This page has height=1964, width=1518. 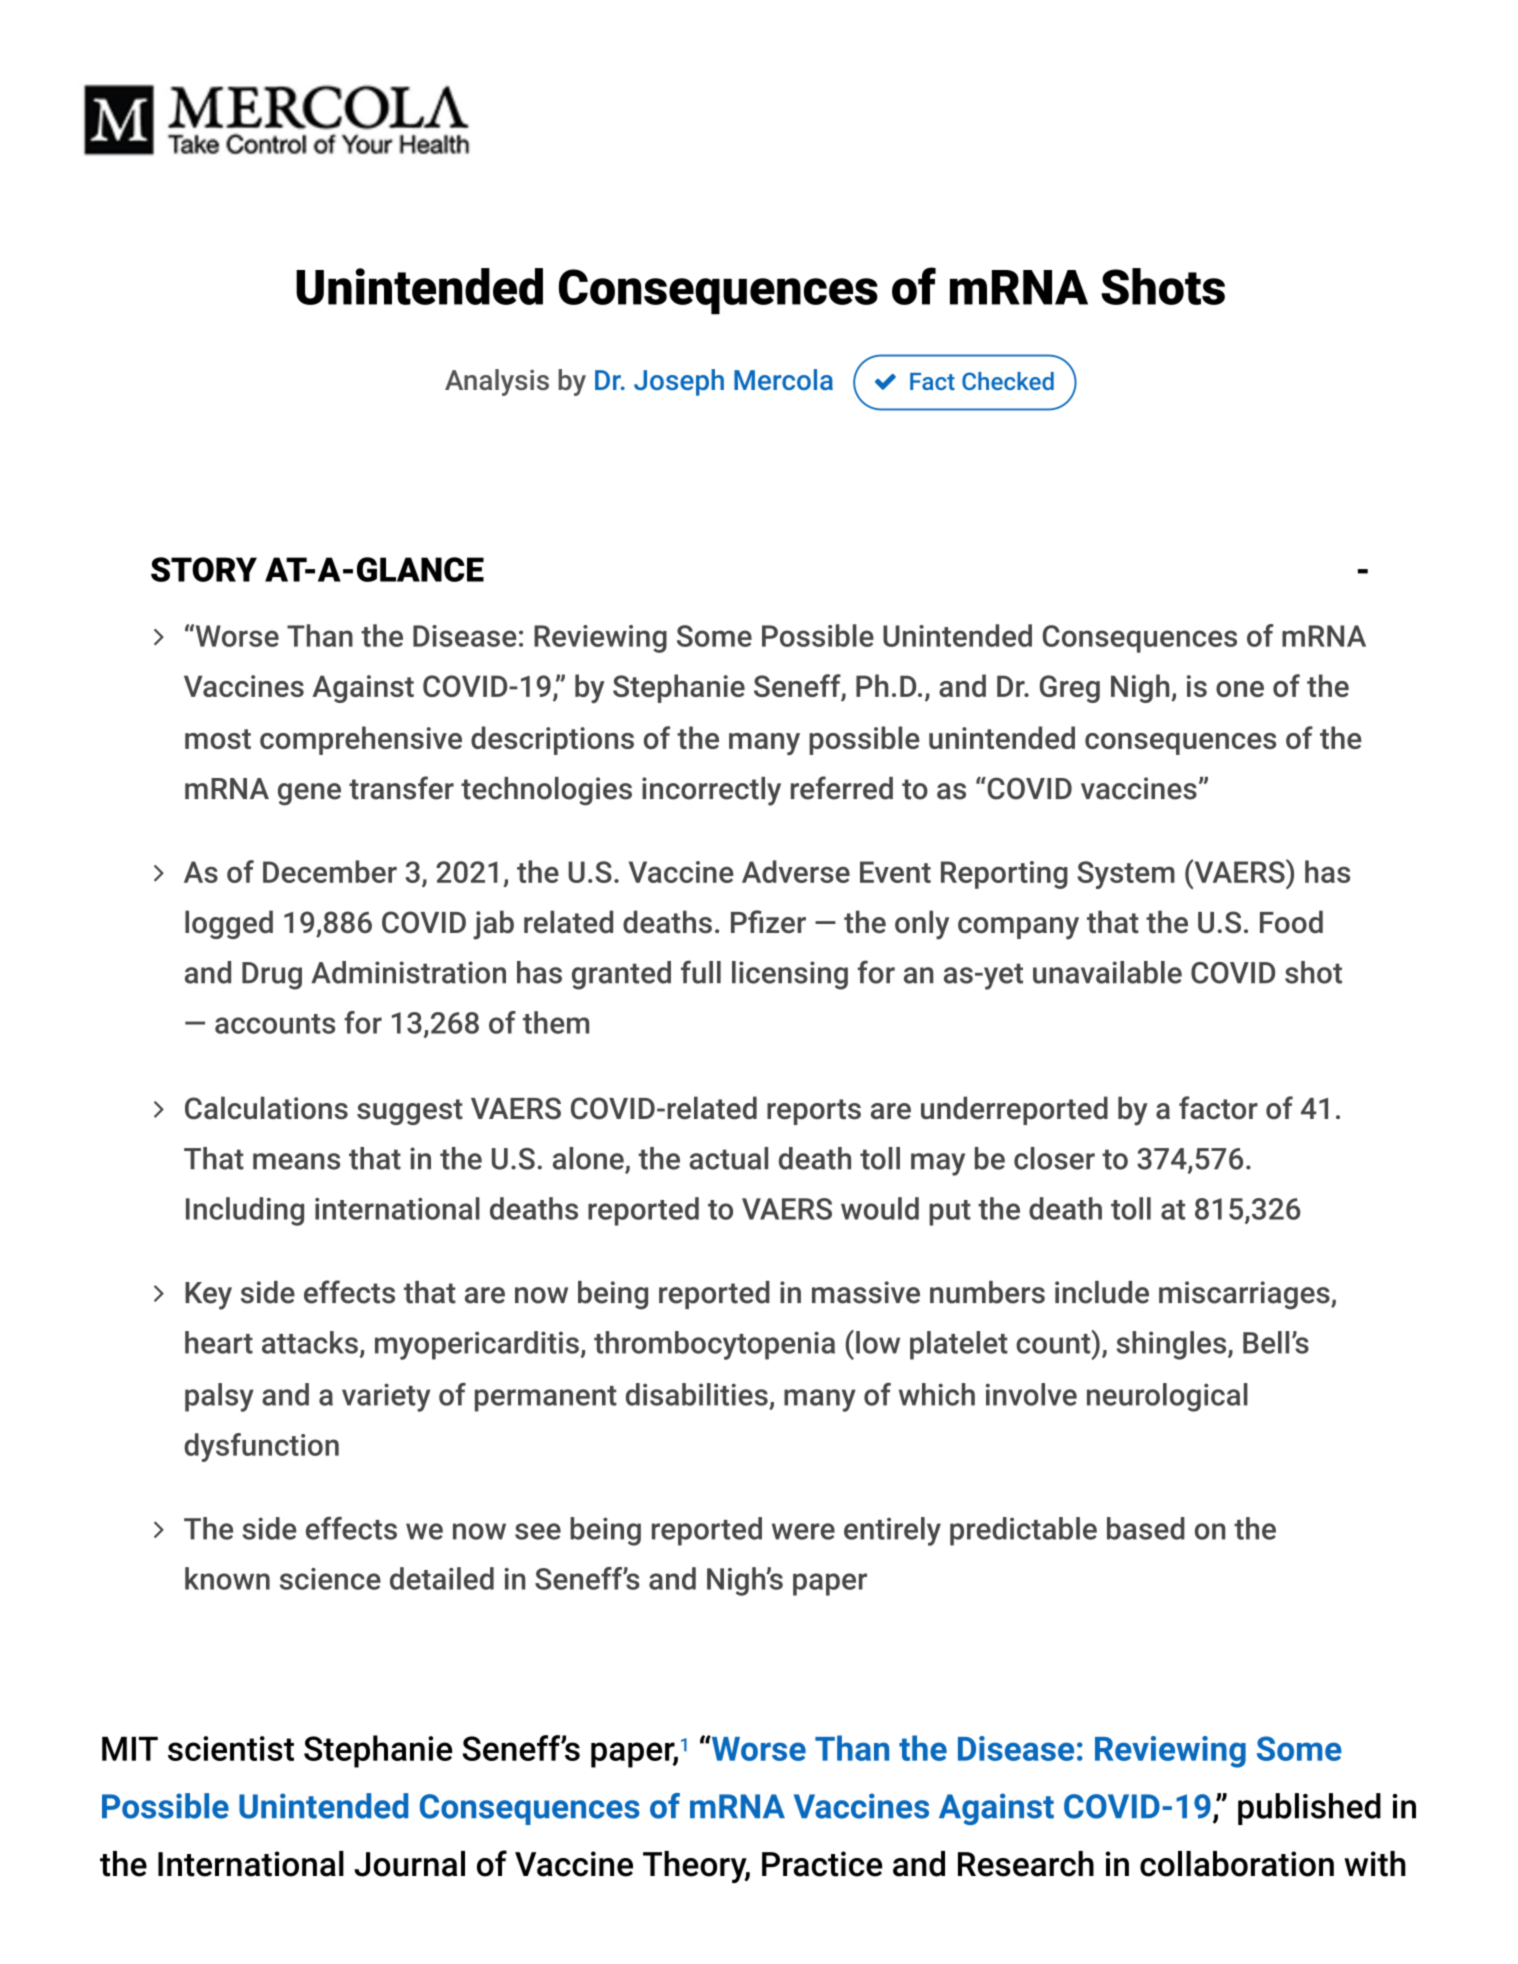 What do you see at coordinates (814, 1112) in the page?
I see `reports` at bounding box center [814, 1112].
